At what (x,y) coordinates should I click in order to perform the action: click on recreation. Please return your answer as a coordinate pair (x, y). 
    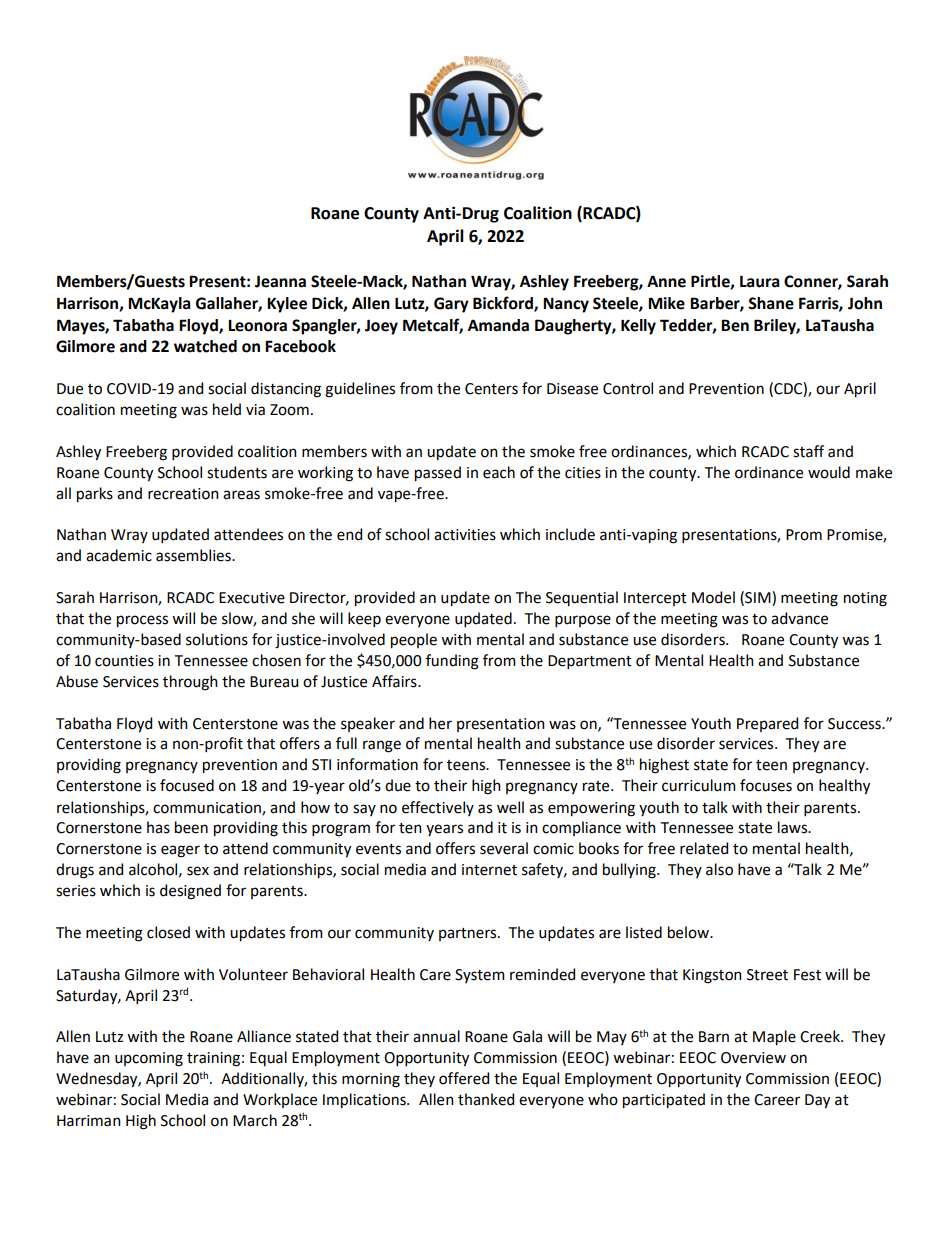
    Looking at the image, I should click on (183, 494).
